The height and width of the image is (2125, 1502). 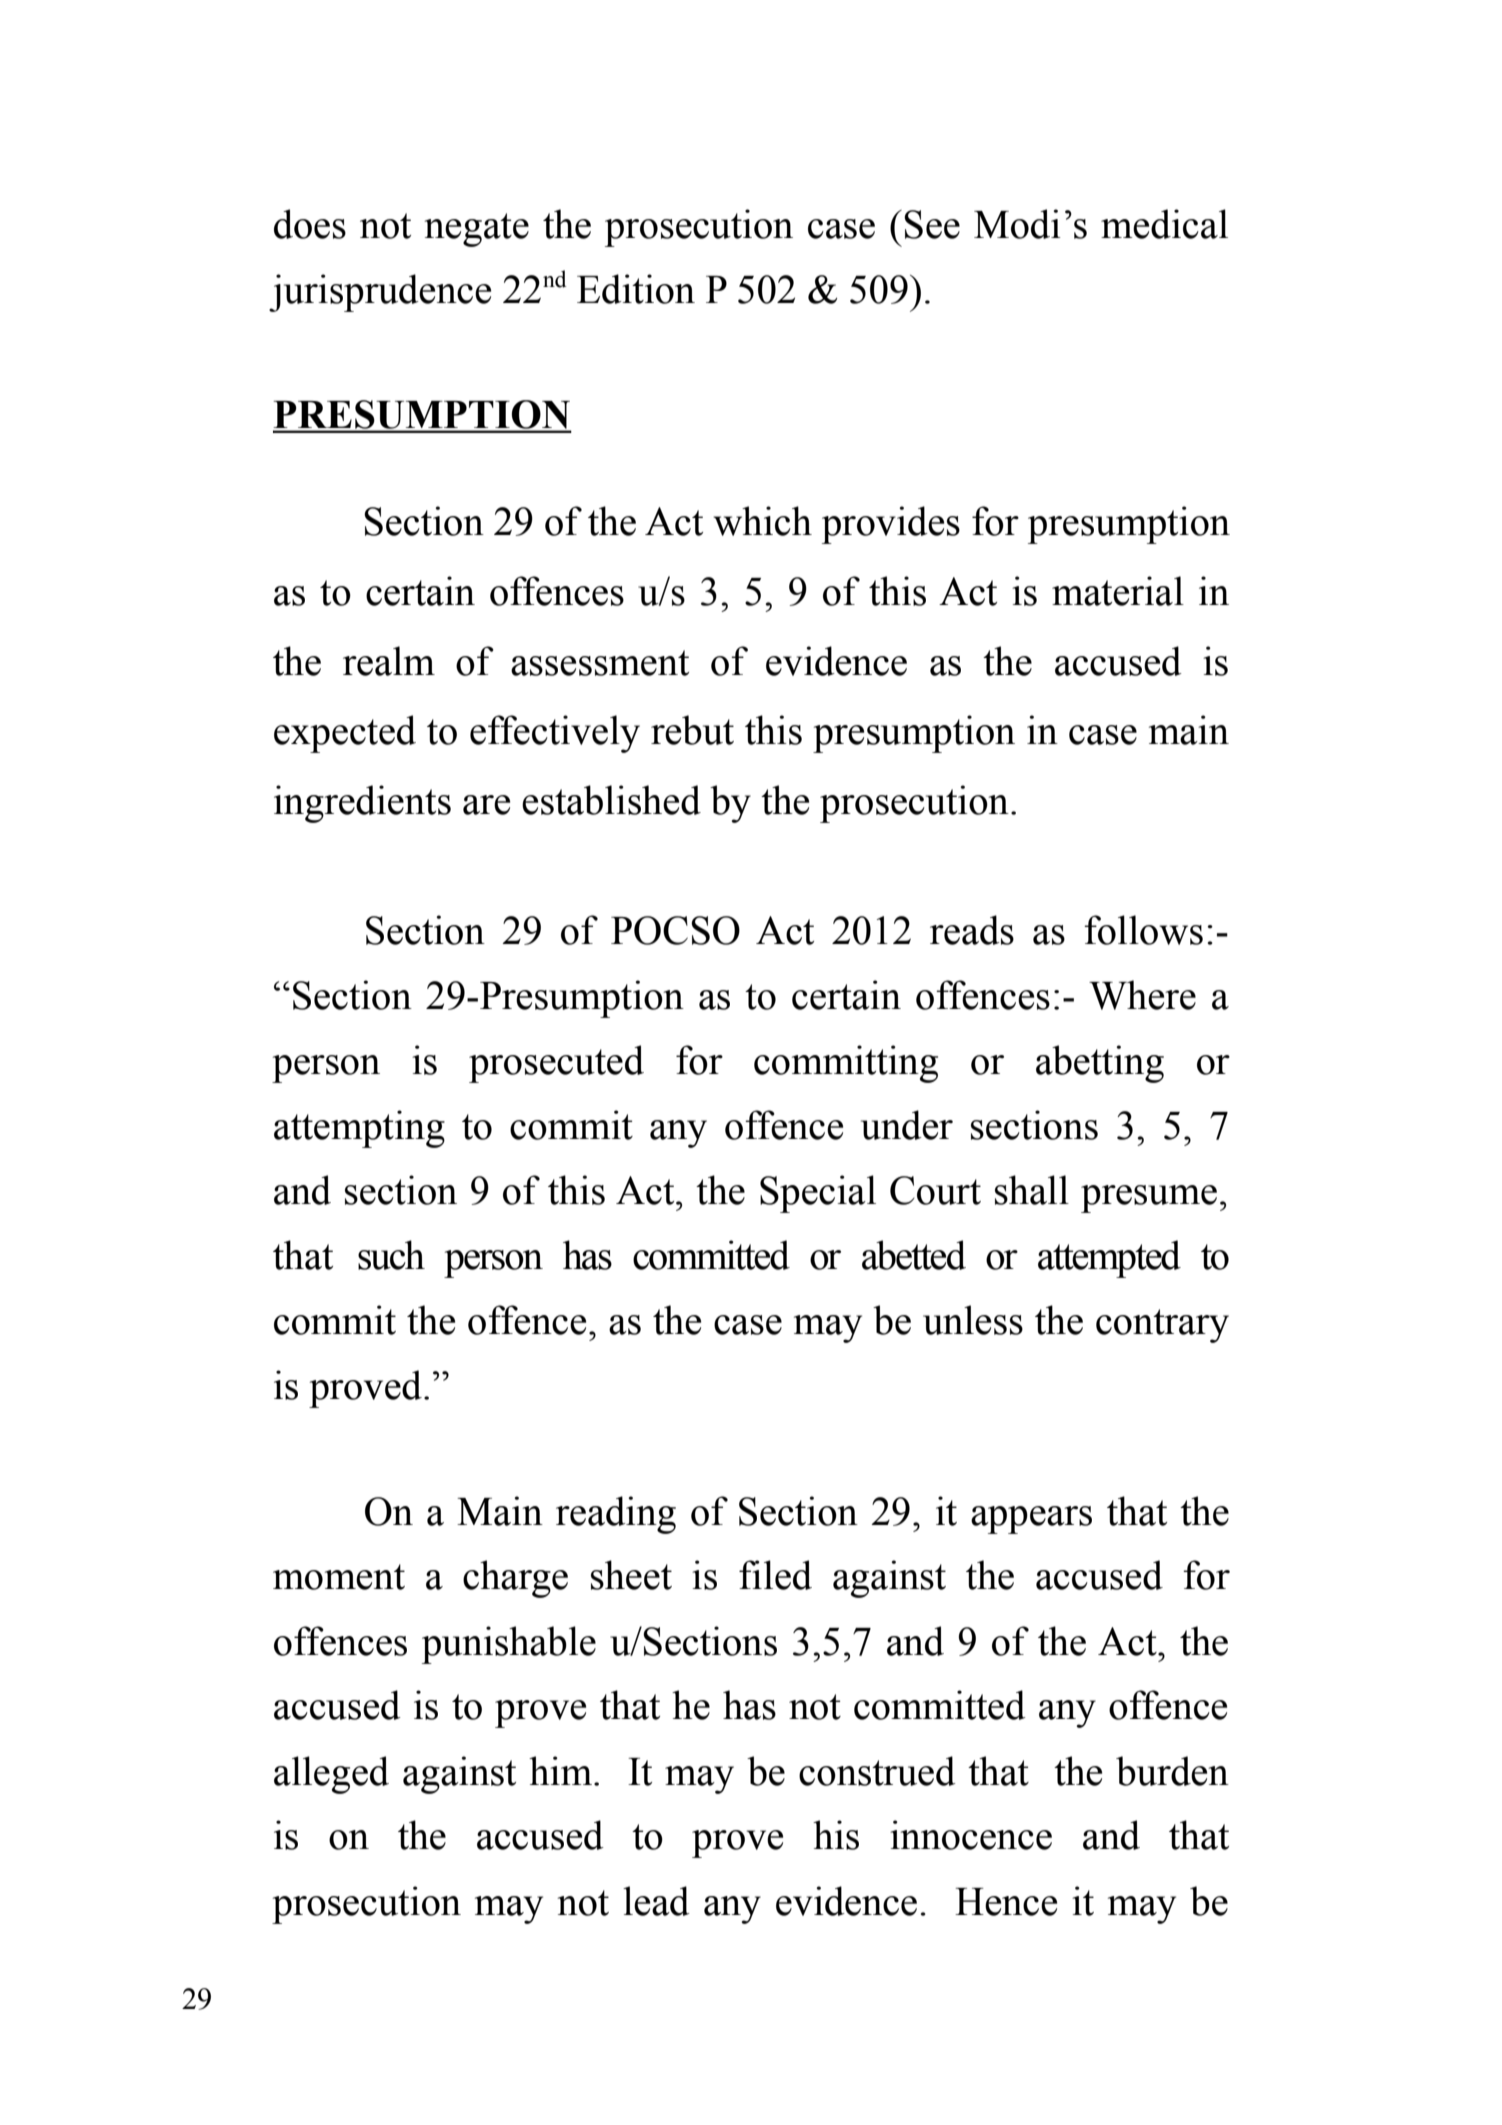 What do you see at coordinates (611, 800) in the image?
I see `established` at bounding box center [611, 800].
